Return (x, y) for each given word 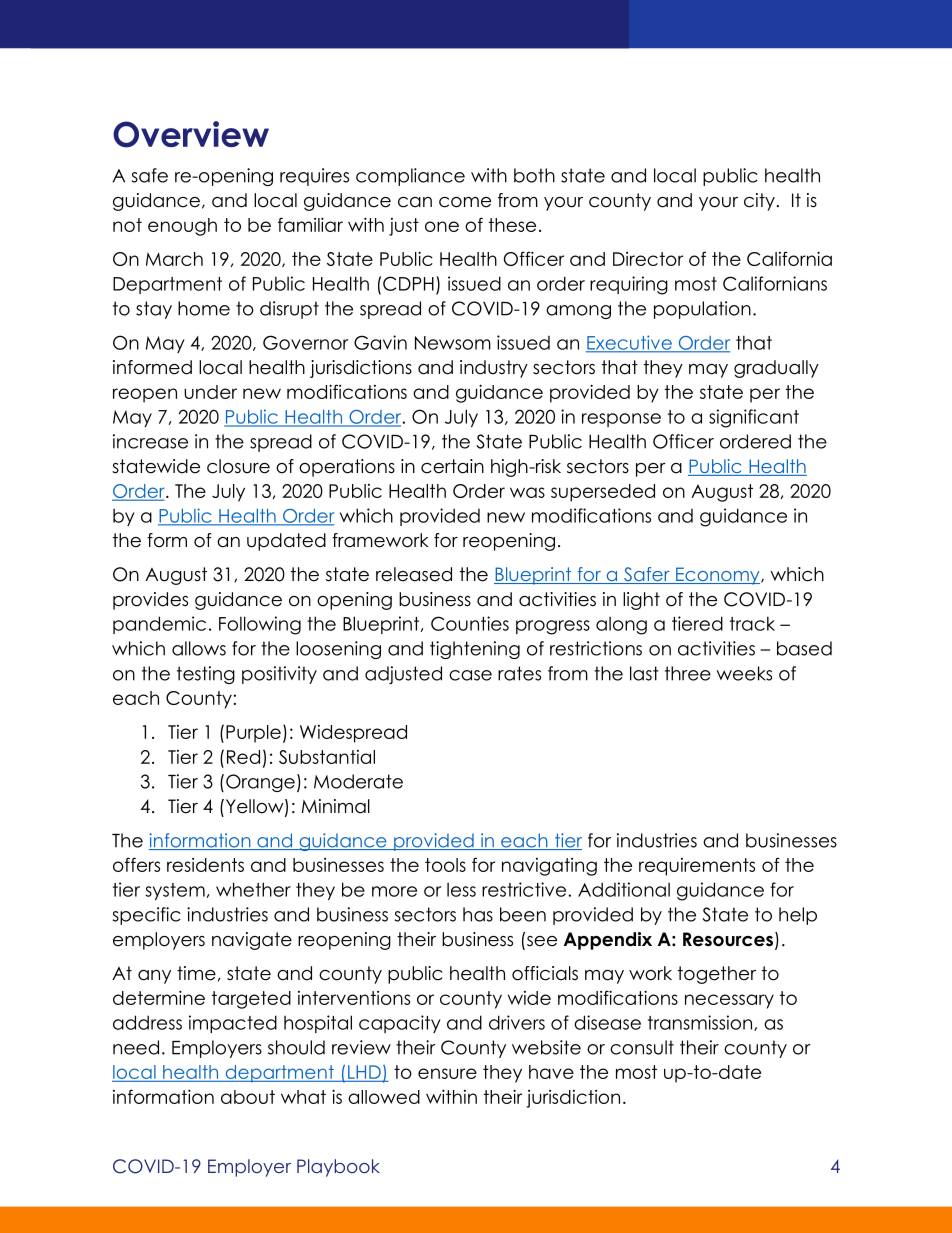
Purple (253, 734)
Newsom (453, 343)
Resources (728, 939)
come (465, 202)
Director (648, 259)
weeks (744, 673)
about (248, 1097)
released (414, 574)
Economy (718, 576)
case (470, 675)
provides (150, 601)
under (210, 392)
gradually (776, 369)
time (196, 973)
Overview (191, 134)
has (478, 914)
